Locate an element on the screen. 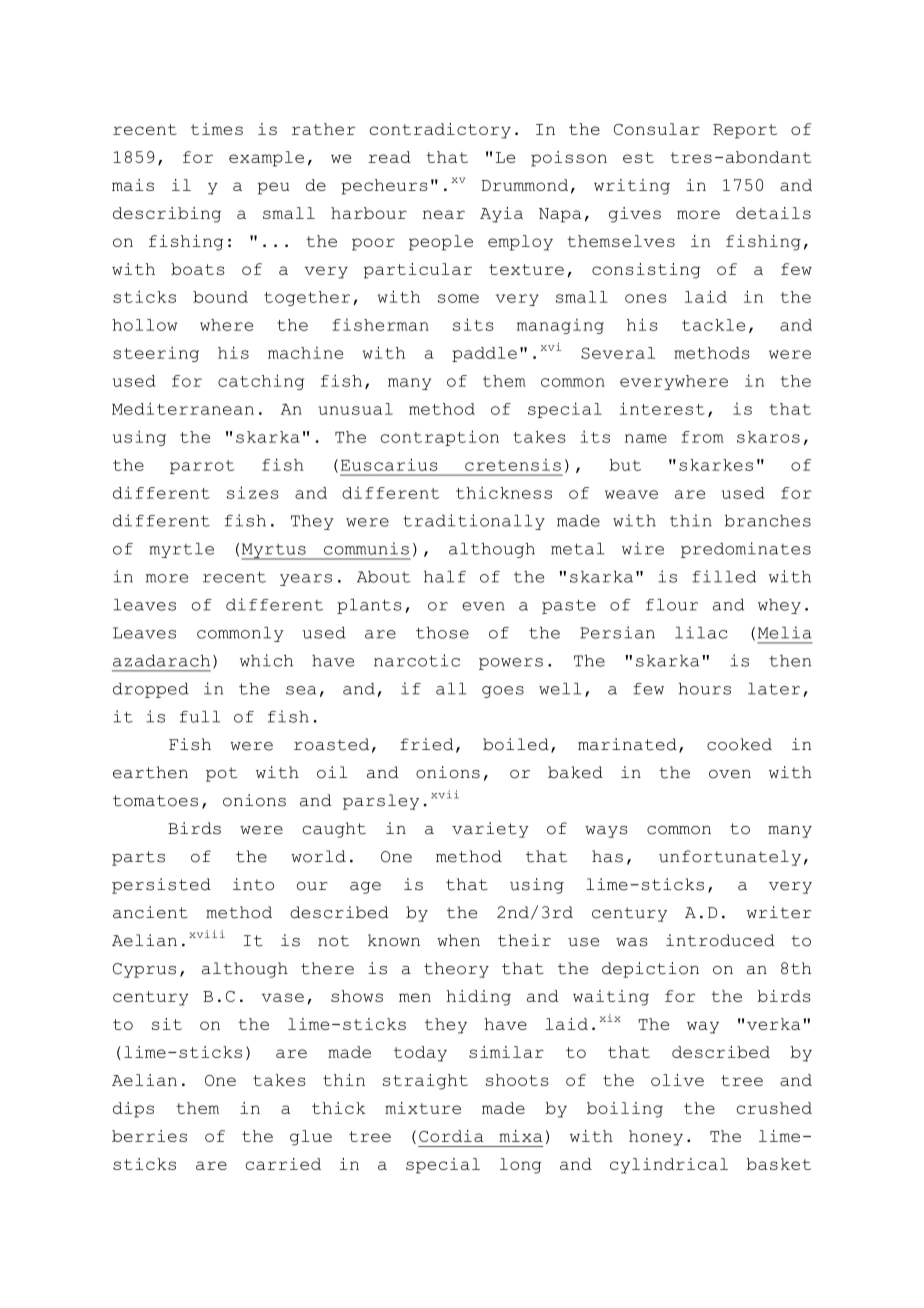  those is located at coordinates (442, 633).
